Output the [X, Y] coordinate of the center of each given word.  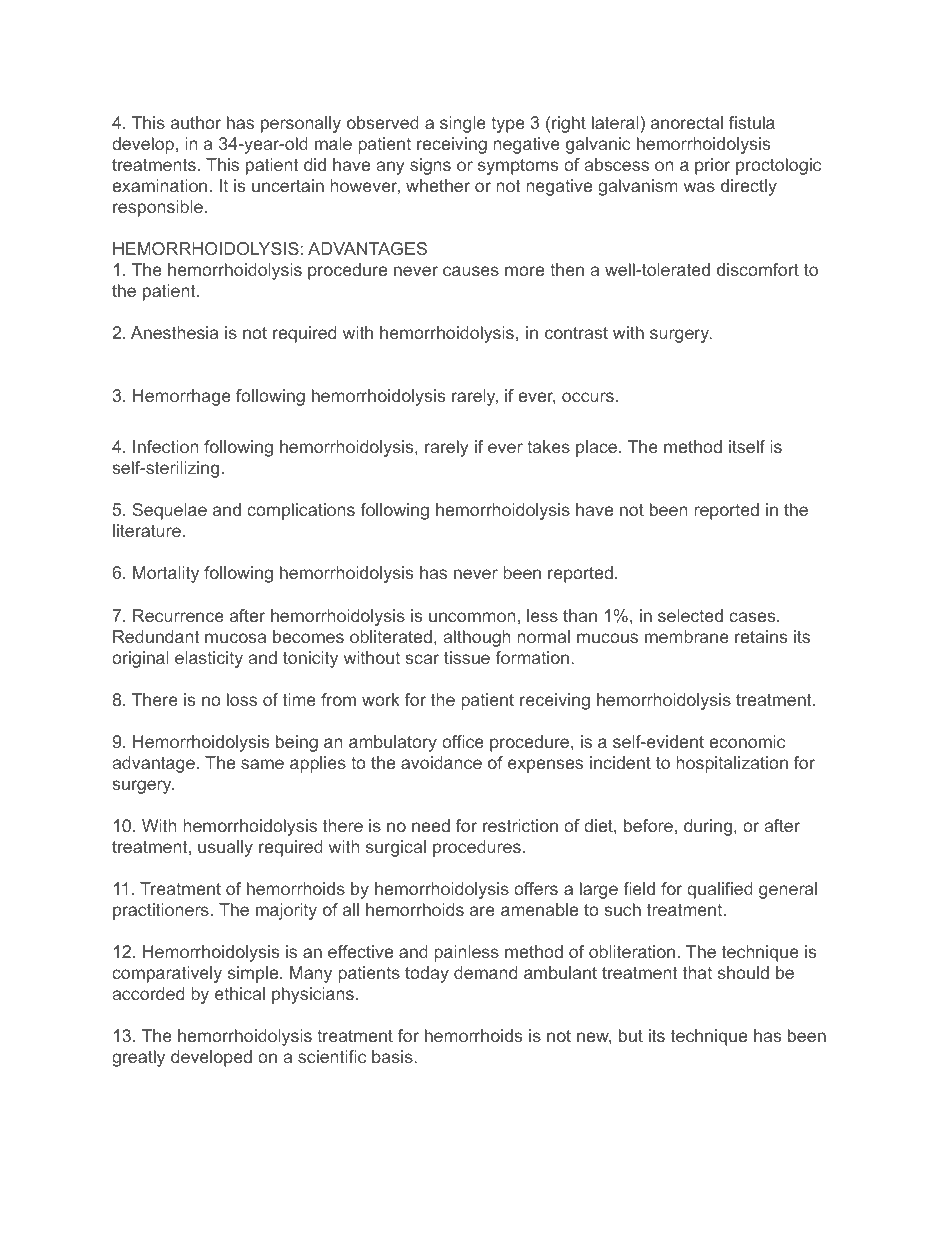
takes [548, 446]
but [631, 1035]
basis [393, 1056]
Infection [165, 446]
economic [747, 741]
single [463, 124]
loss [242, 699]
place [598, 448]
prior [713, 166]
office [463, 741]
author [196, 122]
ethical [240, 993]
